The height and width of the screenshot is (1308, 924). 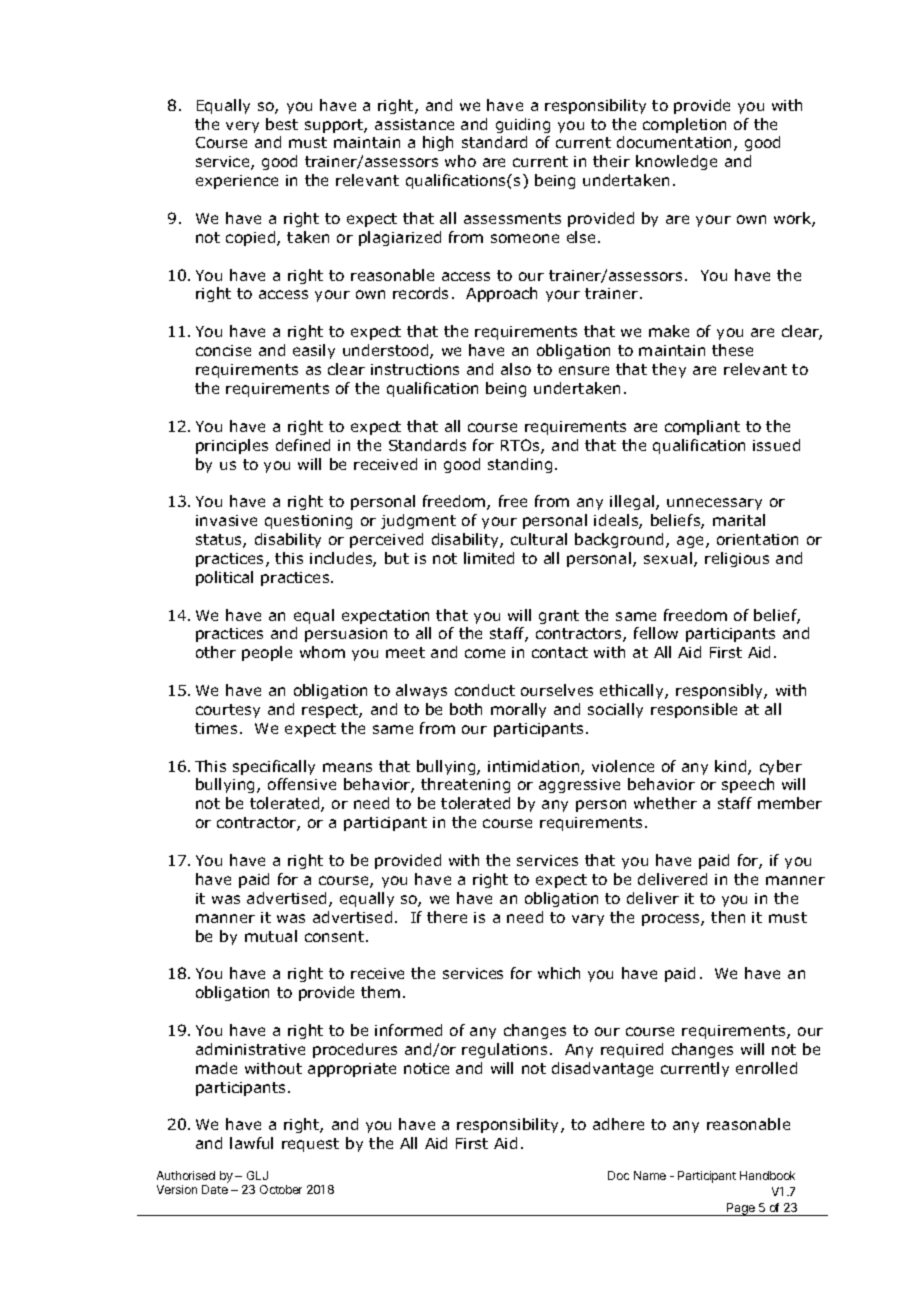 I want to click on notice, so click(x=426, y=1068).
